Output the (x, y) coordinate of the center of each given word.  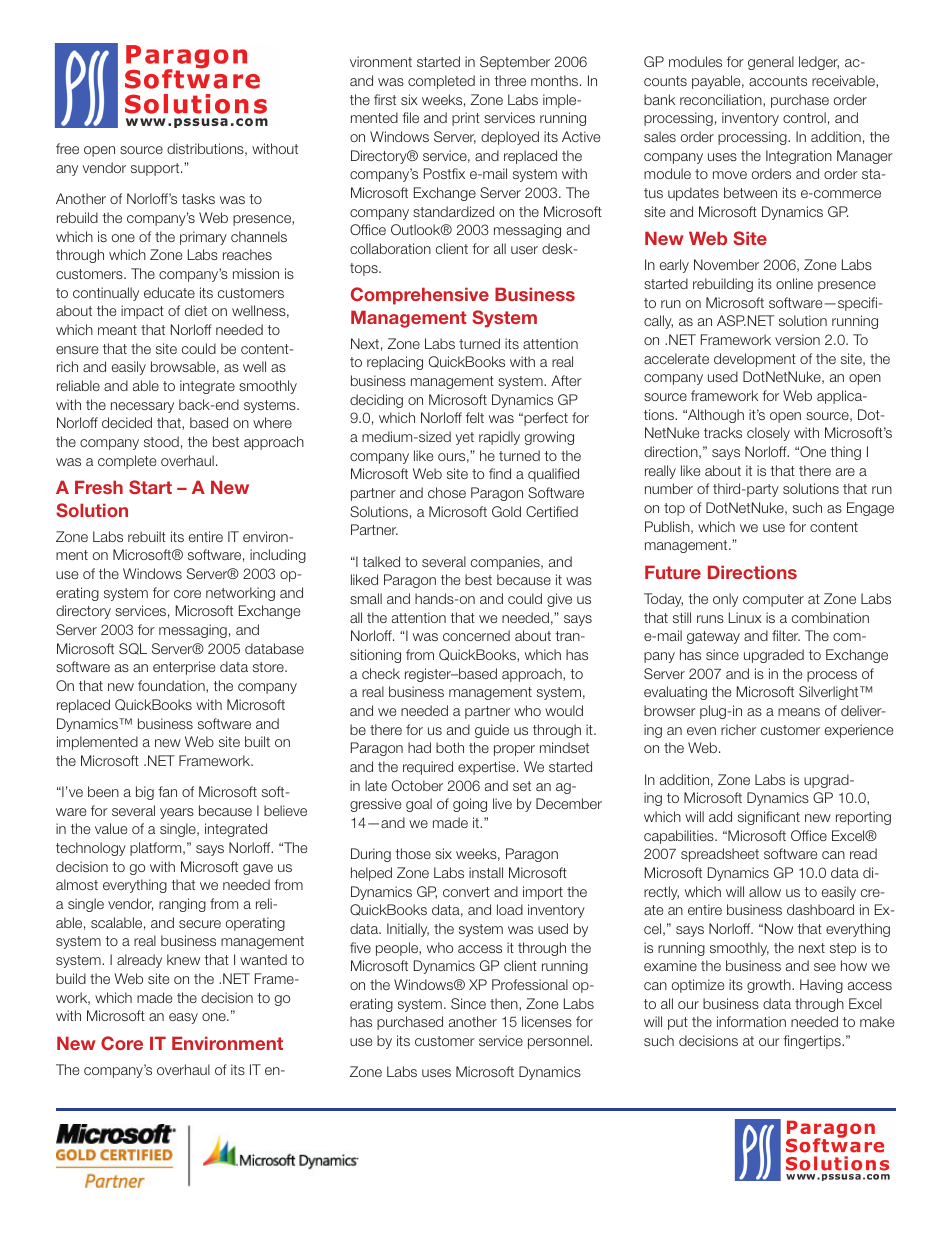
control (804, 117)
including (278, 556)
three (510, 80)
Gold (506, 511)
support (156, 169)
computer (773, 600)
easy (183, 1018)
